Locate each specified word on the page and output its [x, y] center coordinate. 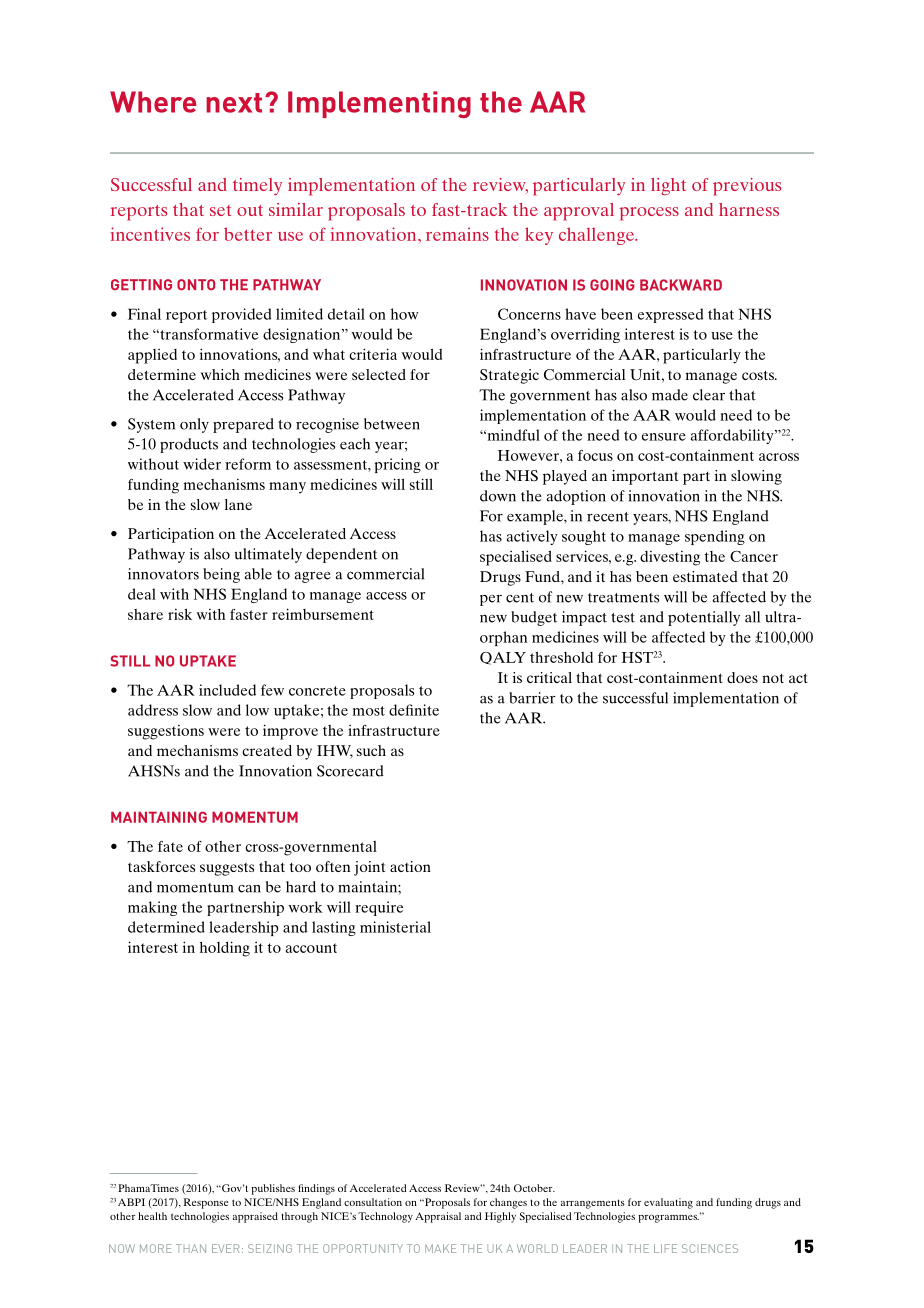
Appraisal [438, 1217]
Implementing [379, 104]
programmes [668, 1219]
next [234, 103]
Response [206, 1203]
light [668, 187]
